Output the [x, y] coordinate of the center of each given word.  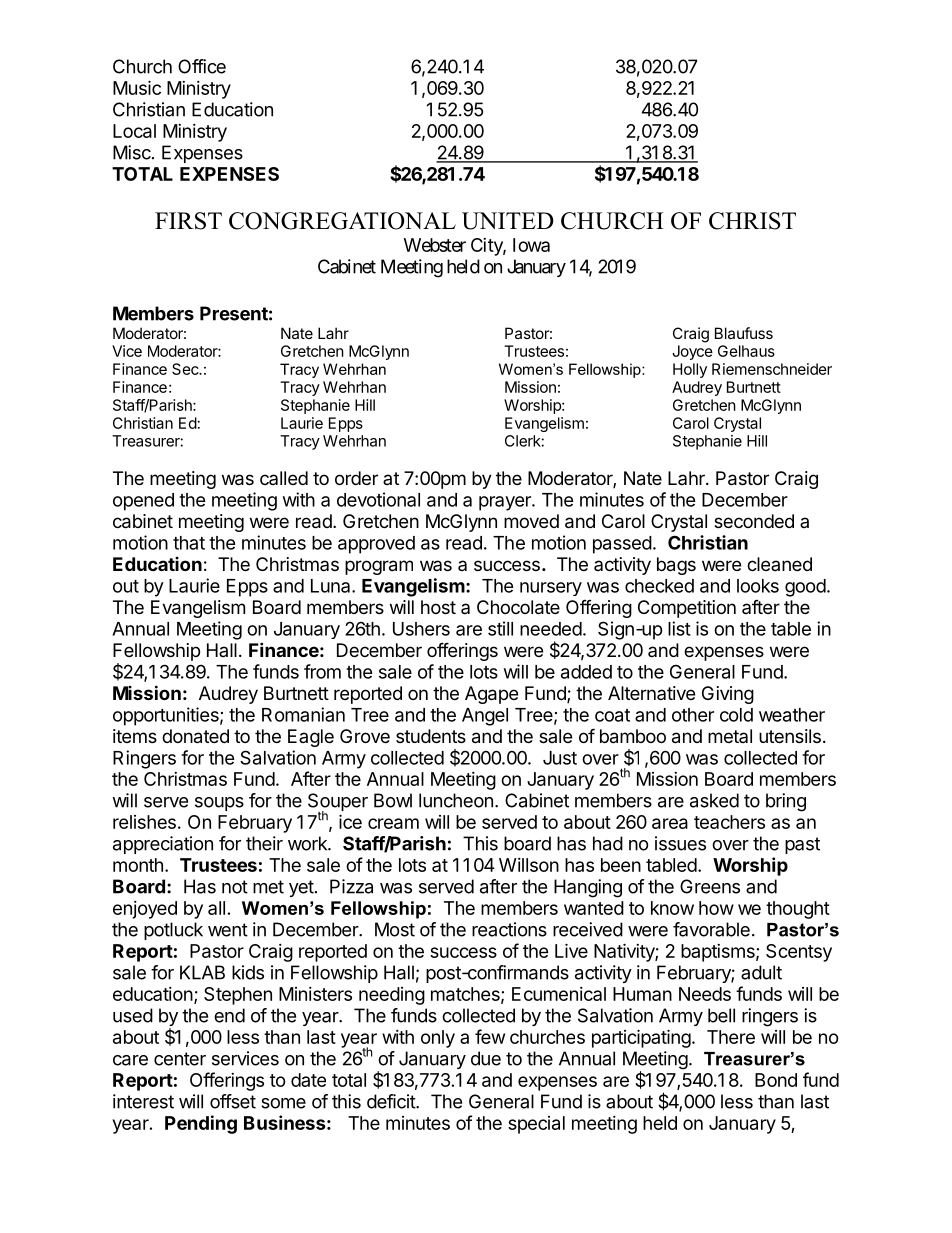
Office [202, 66]
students [431, 736]
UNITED [508, 221]
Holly [690, 370]
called [284, 478]
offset [233, 1101]
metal [730, 736]
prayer [506, 503]
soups [219, 804]
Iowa [531, 245]
